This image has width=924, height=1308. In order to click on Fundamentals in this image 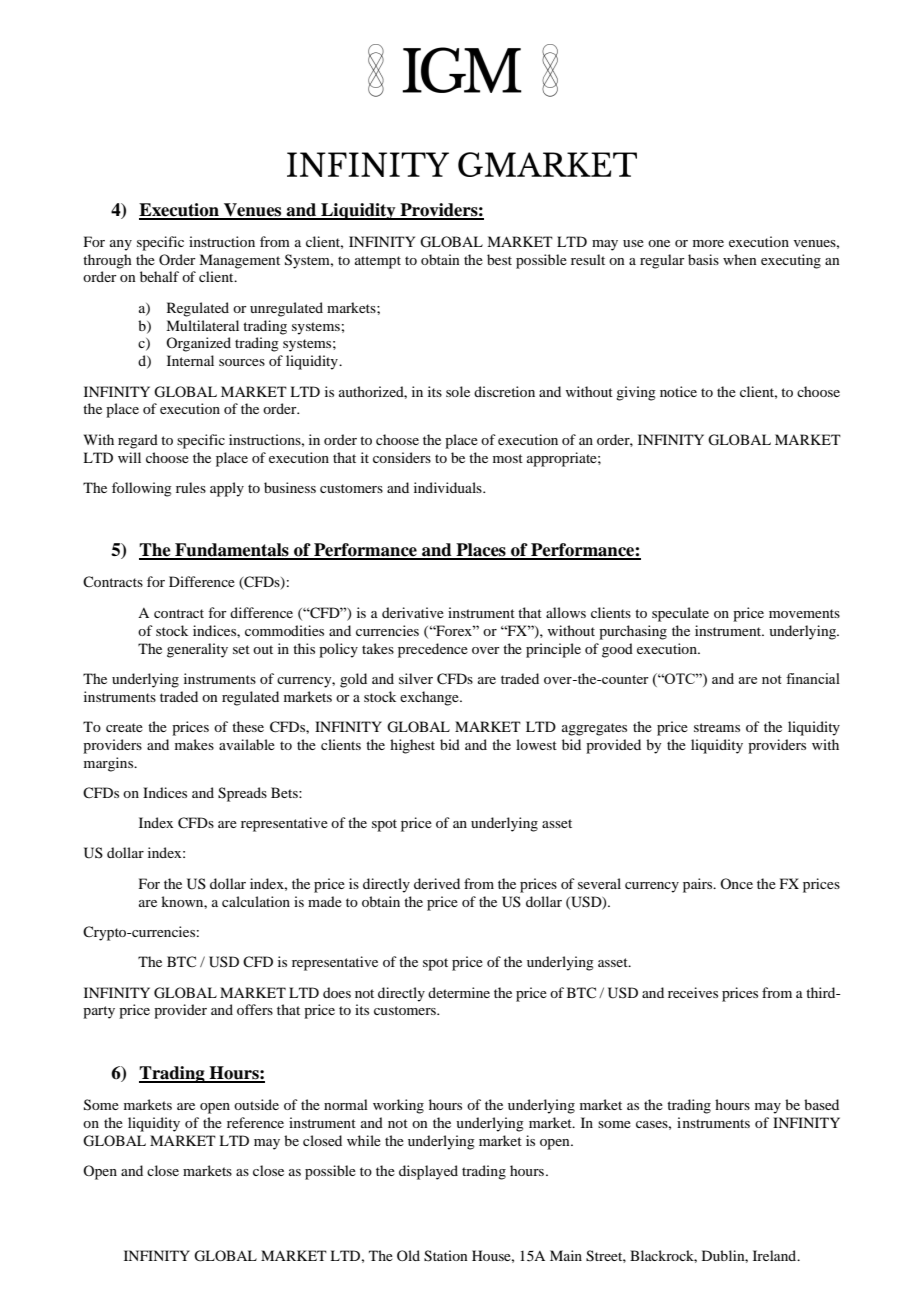, I will do `click(232, 551)`.
